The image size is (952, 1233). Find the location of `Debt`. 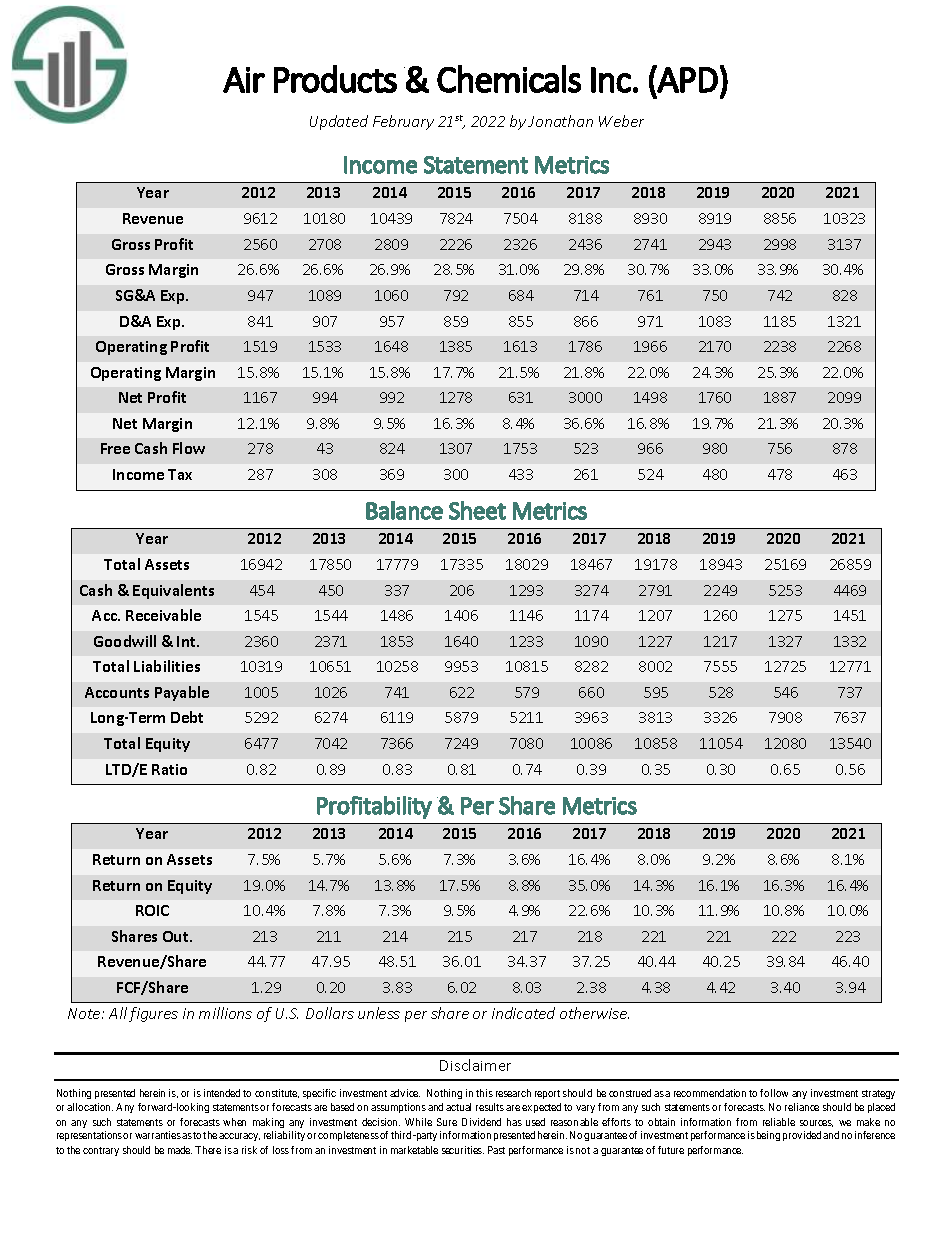

Debt is located at coordinates (187, 717).
